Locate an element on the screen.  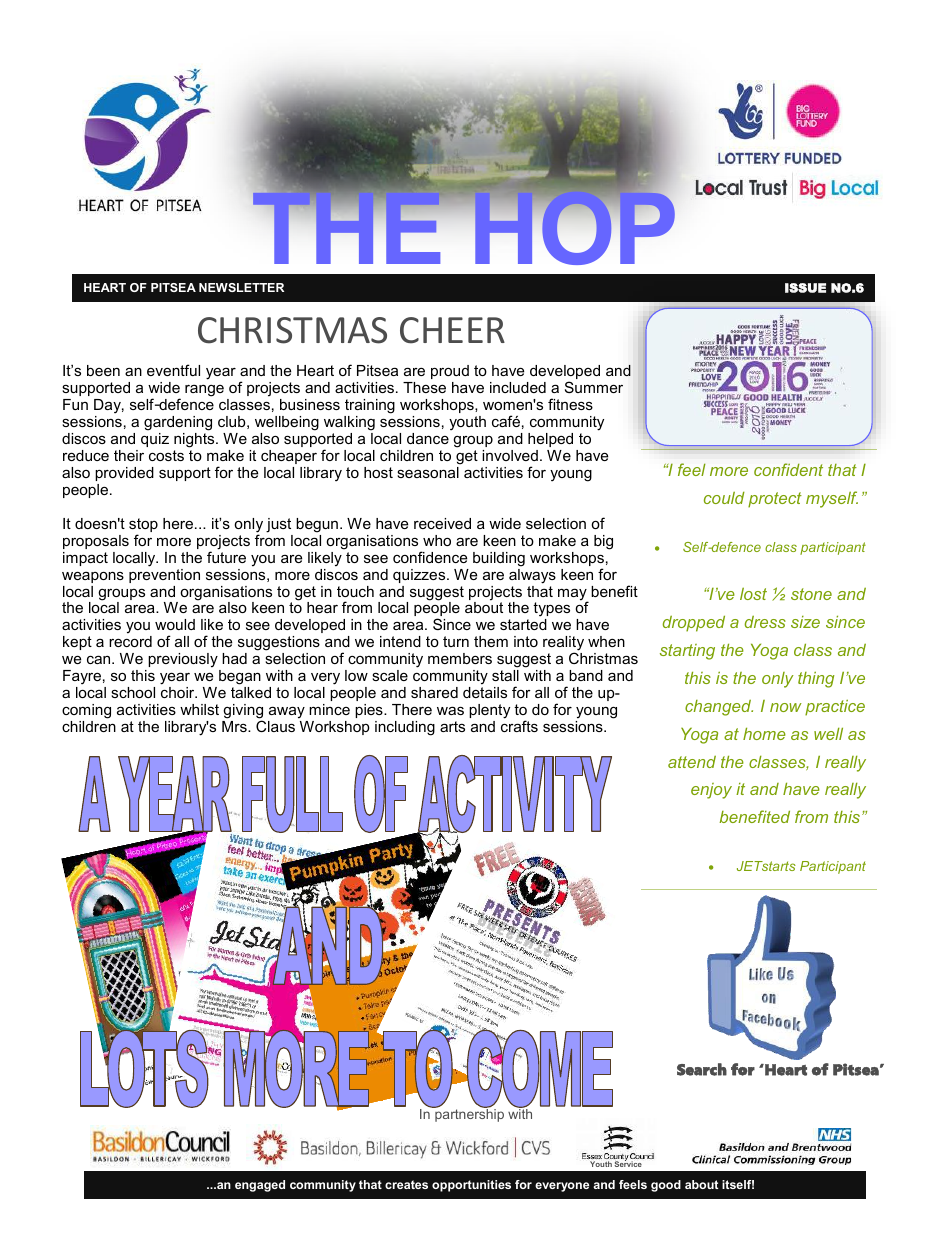
opportunities is located at coordinates (471, 1186).
